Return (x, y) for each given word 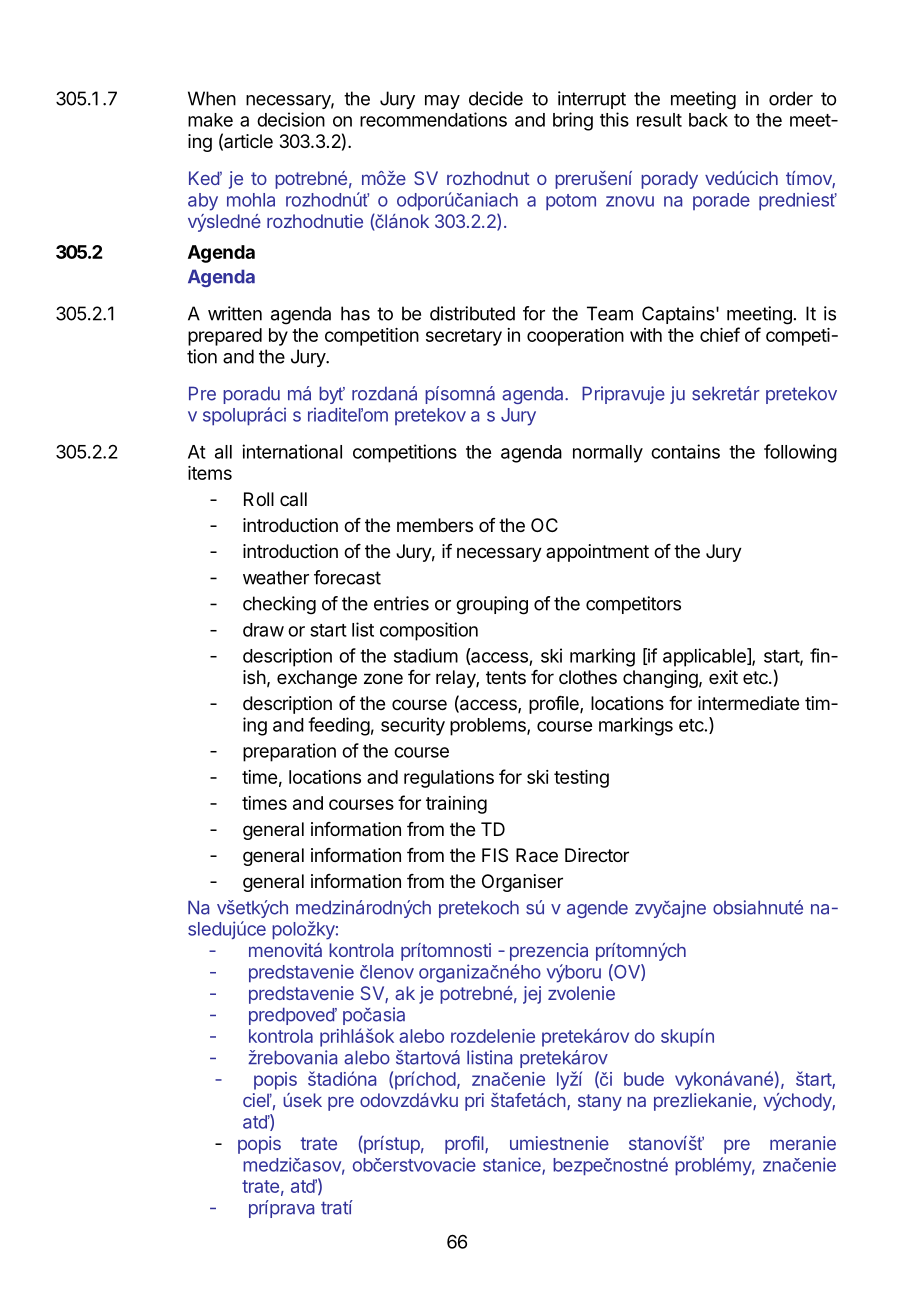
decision (291, 119)
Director (597, 855)
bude (644, 1079)
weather (276, 577)
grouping (492, 605)
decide (496, 98)
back (708, 120)
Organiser (522, 883)
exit (723, 677)
